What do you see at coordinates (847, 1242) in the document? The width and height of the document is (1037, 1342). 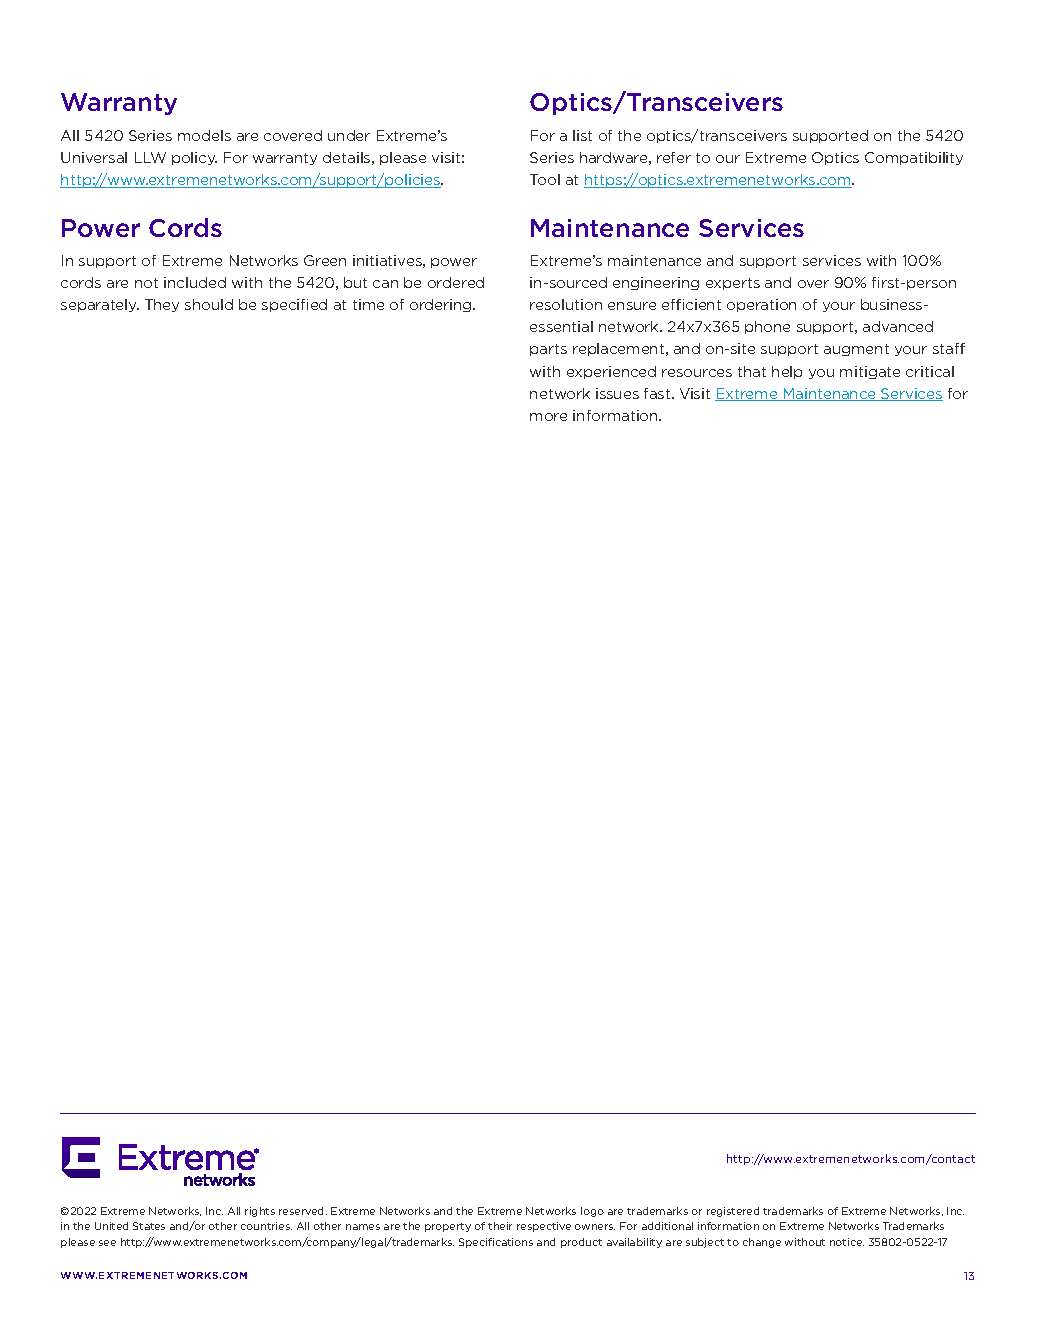 I see `notice` at bounding box center [847, 1242].
